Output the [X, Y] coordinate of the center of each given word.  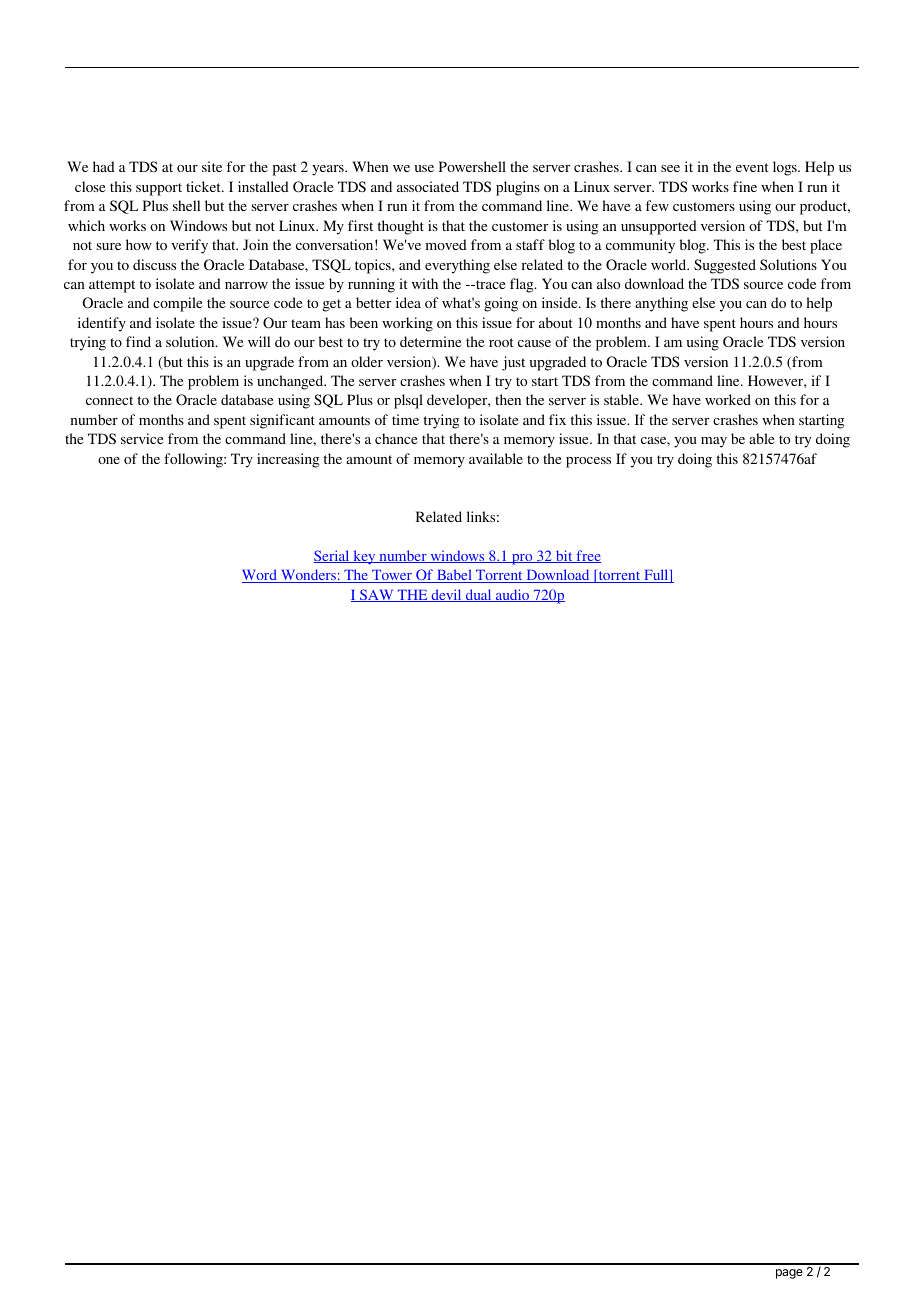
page [789, 1274]
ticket [204, 186]
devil [446, 595]
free [587, 556]
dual [478, 595]
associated [428, 186]
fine [745, 186]
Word [260, 576]
